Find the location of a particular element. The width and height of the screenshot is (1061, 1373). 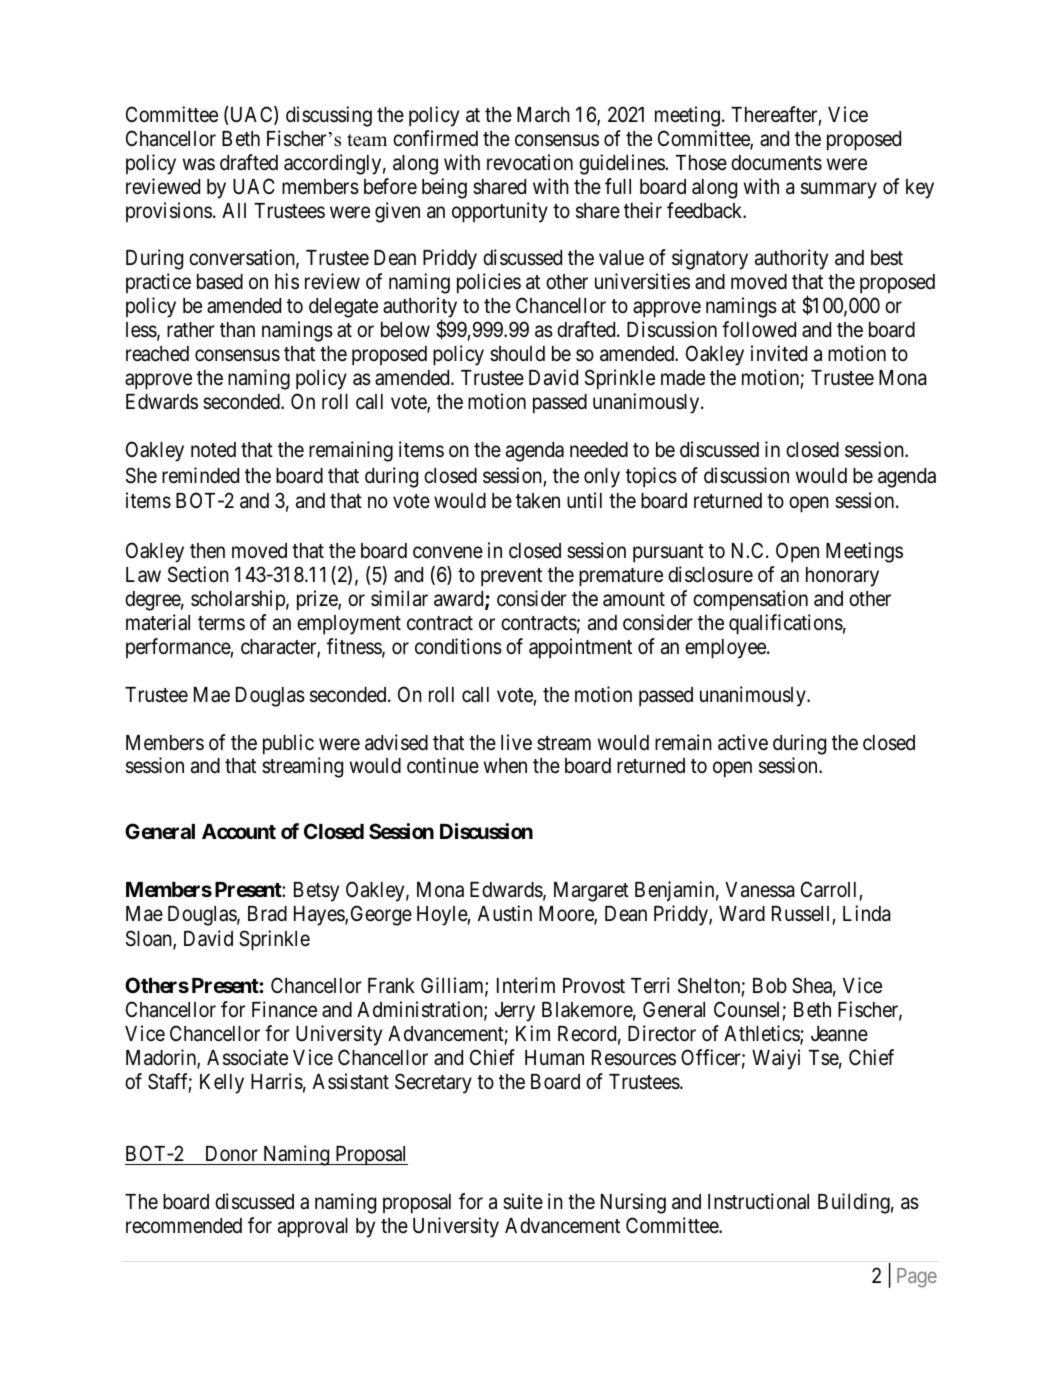

recommended is located at coordinates (184, 1226).
